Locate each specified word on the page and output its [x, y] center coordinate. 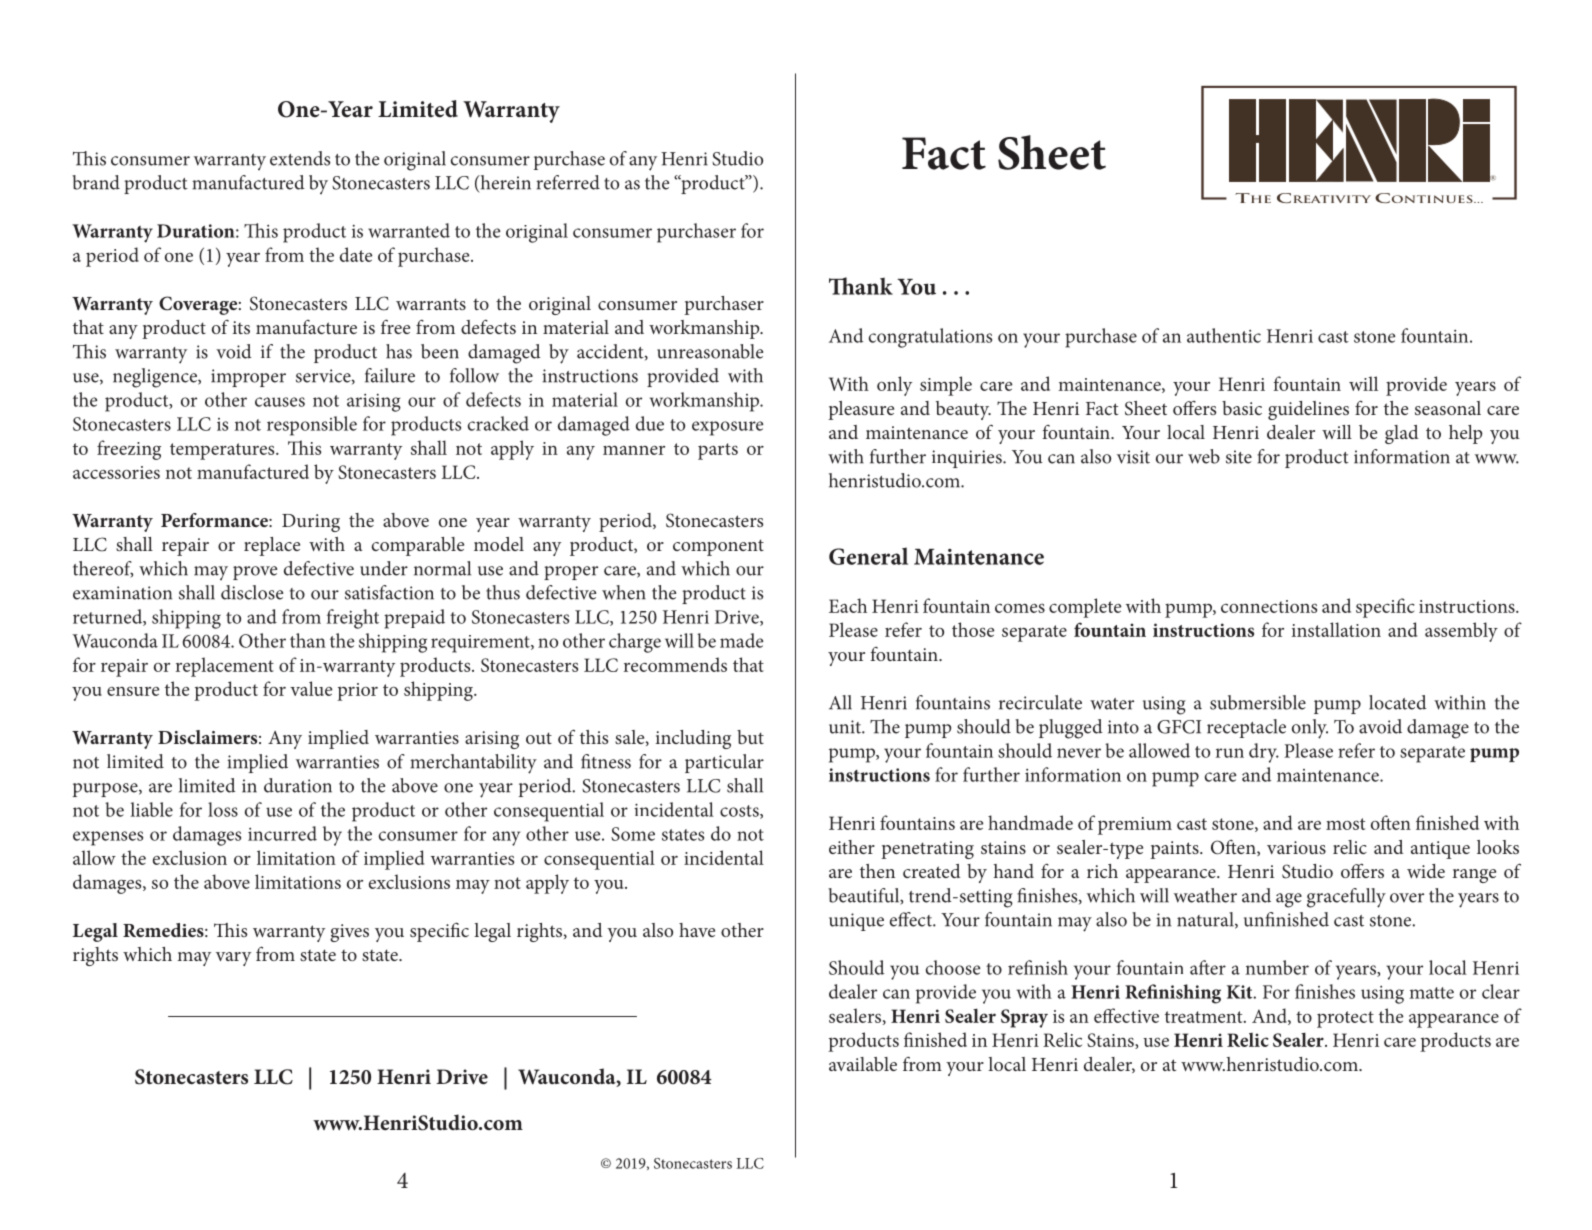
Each [848, 605]
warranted [409, 230]
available [863, 1064]
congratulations [930, 338]
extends [300, 158]
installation [1336, 629]
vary [233, 959]
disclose [252, 592]
